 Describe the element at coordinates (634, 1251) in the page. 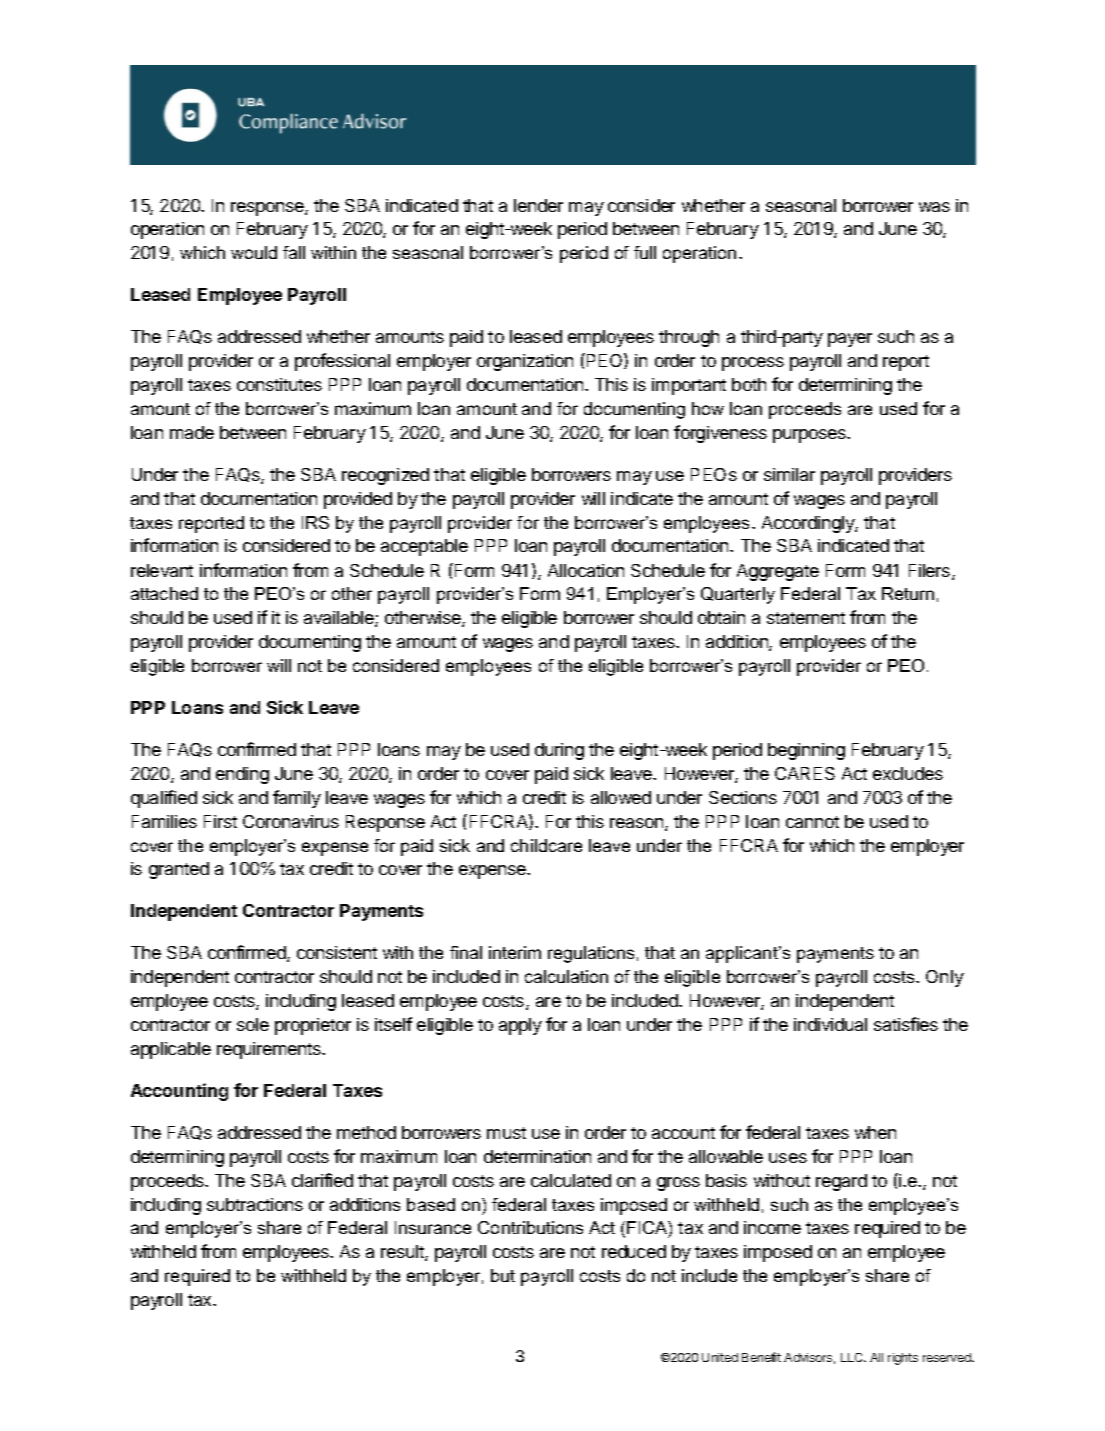

I see `reduced` at that location.
